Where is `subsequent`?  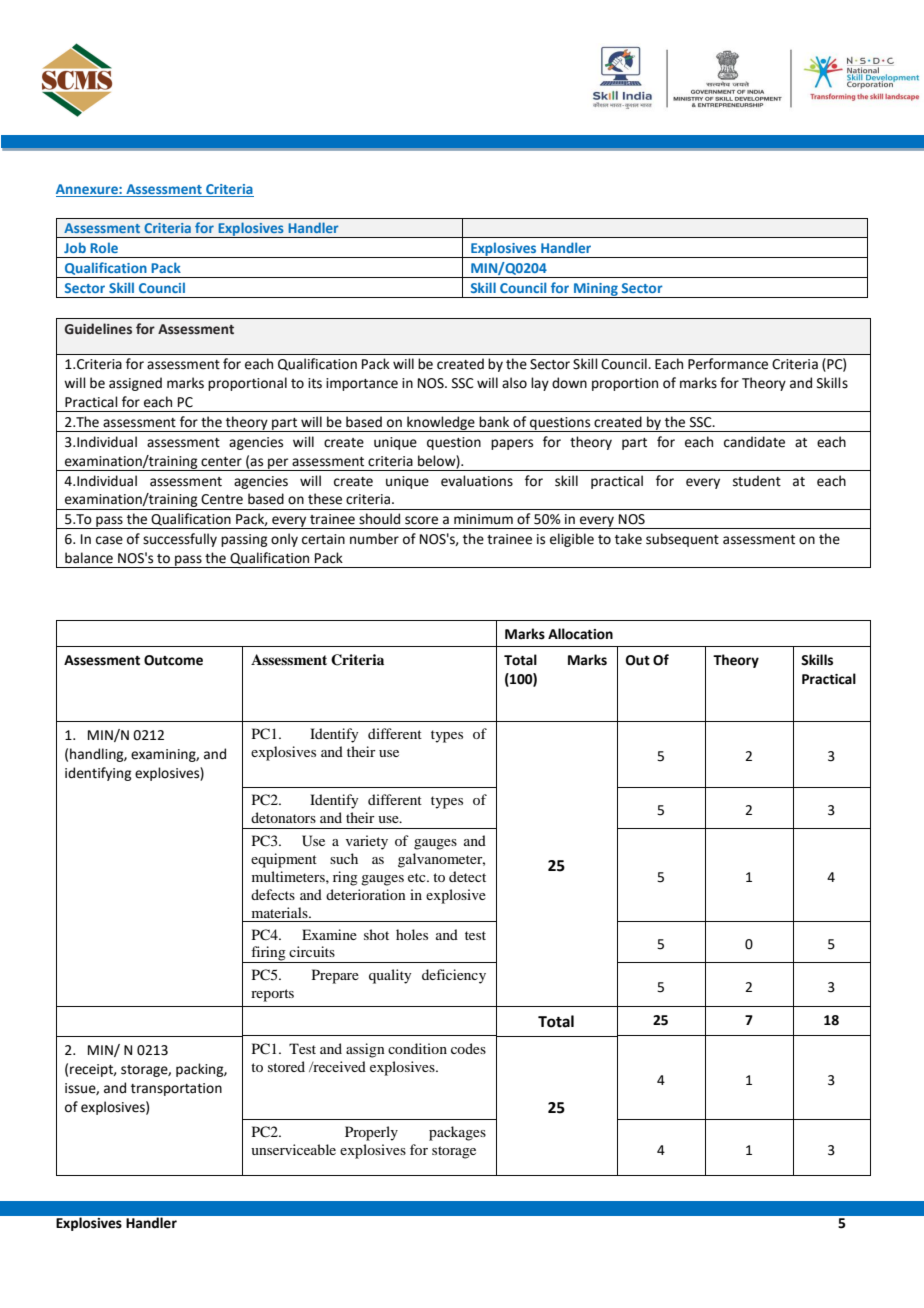
subsequent is located at coordinates (682, 540).
